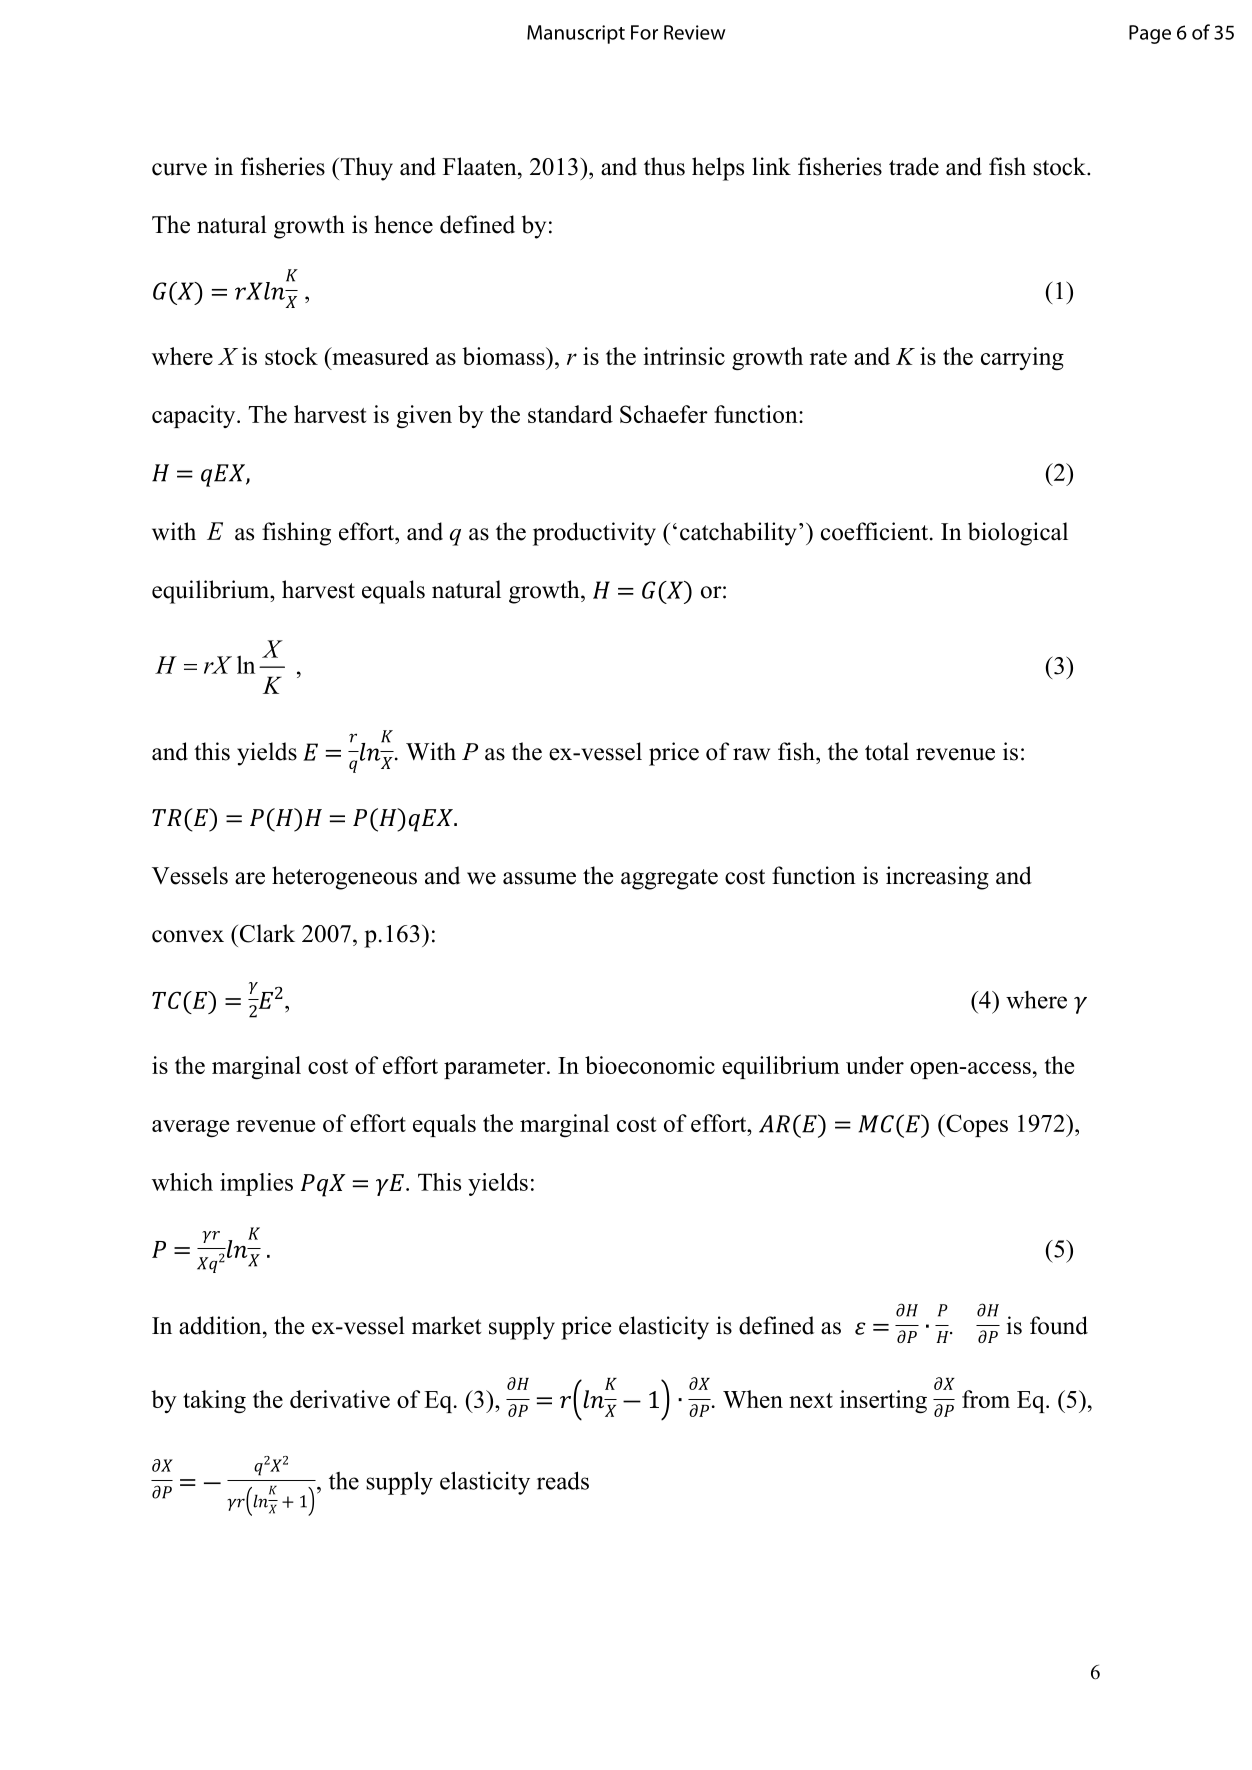  Describe the element at coordinates (365, 169) in the screenshot. I see `Thuy` at that location.
